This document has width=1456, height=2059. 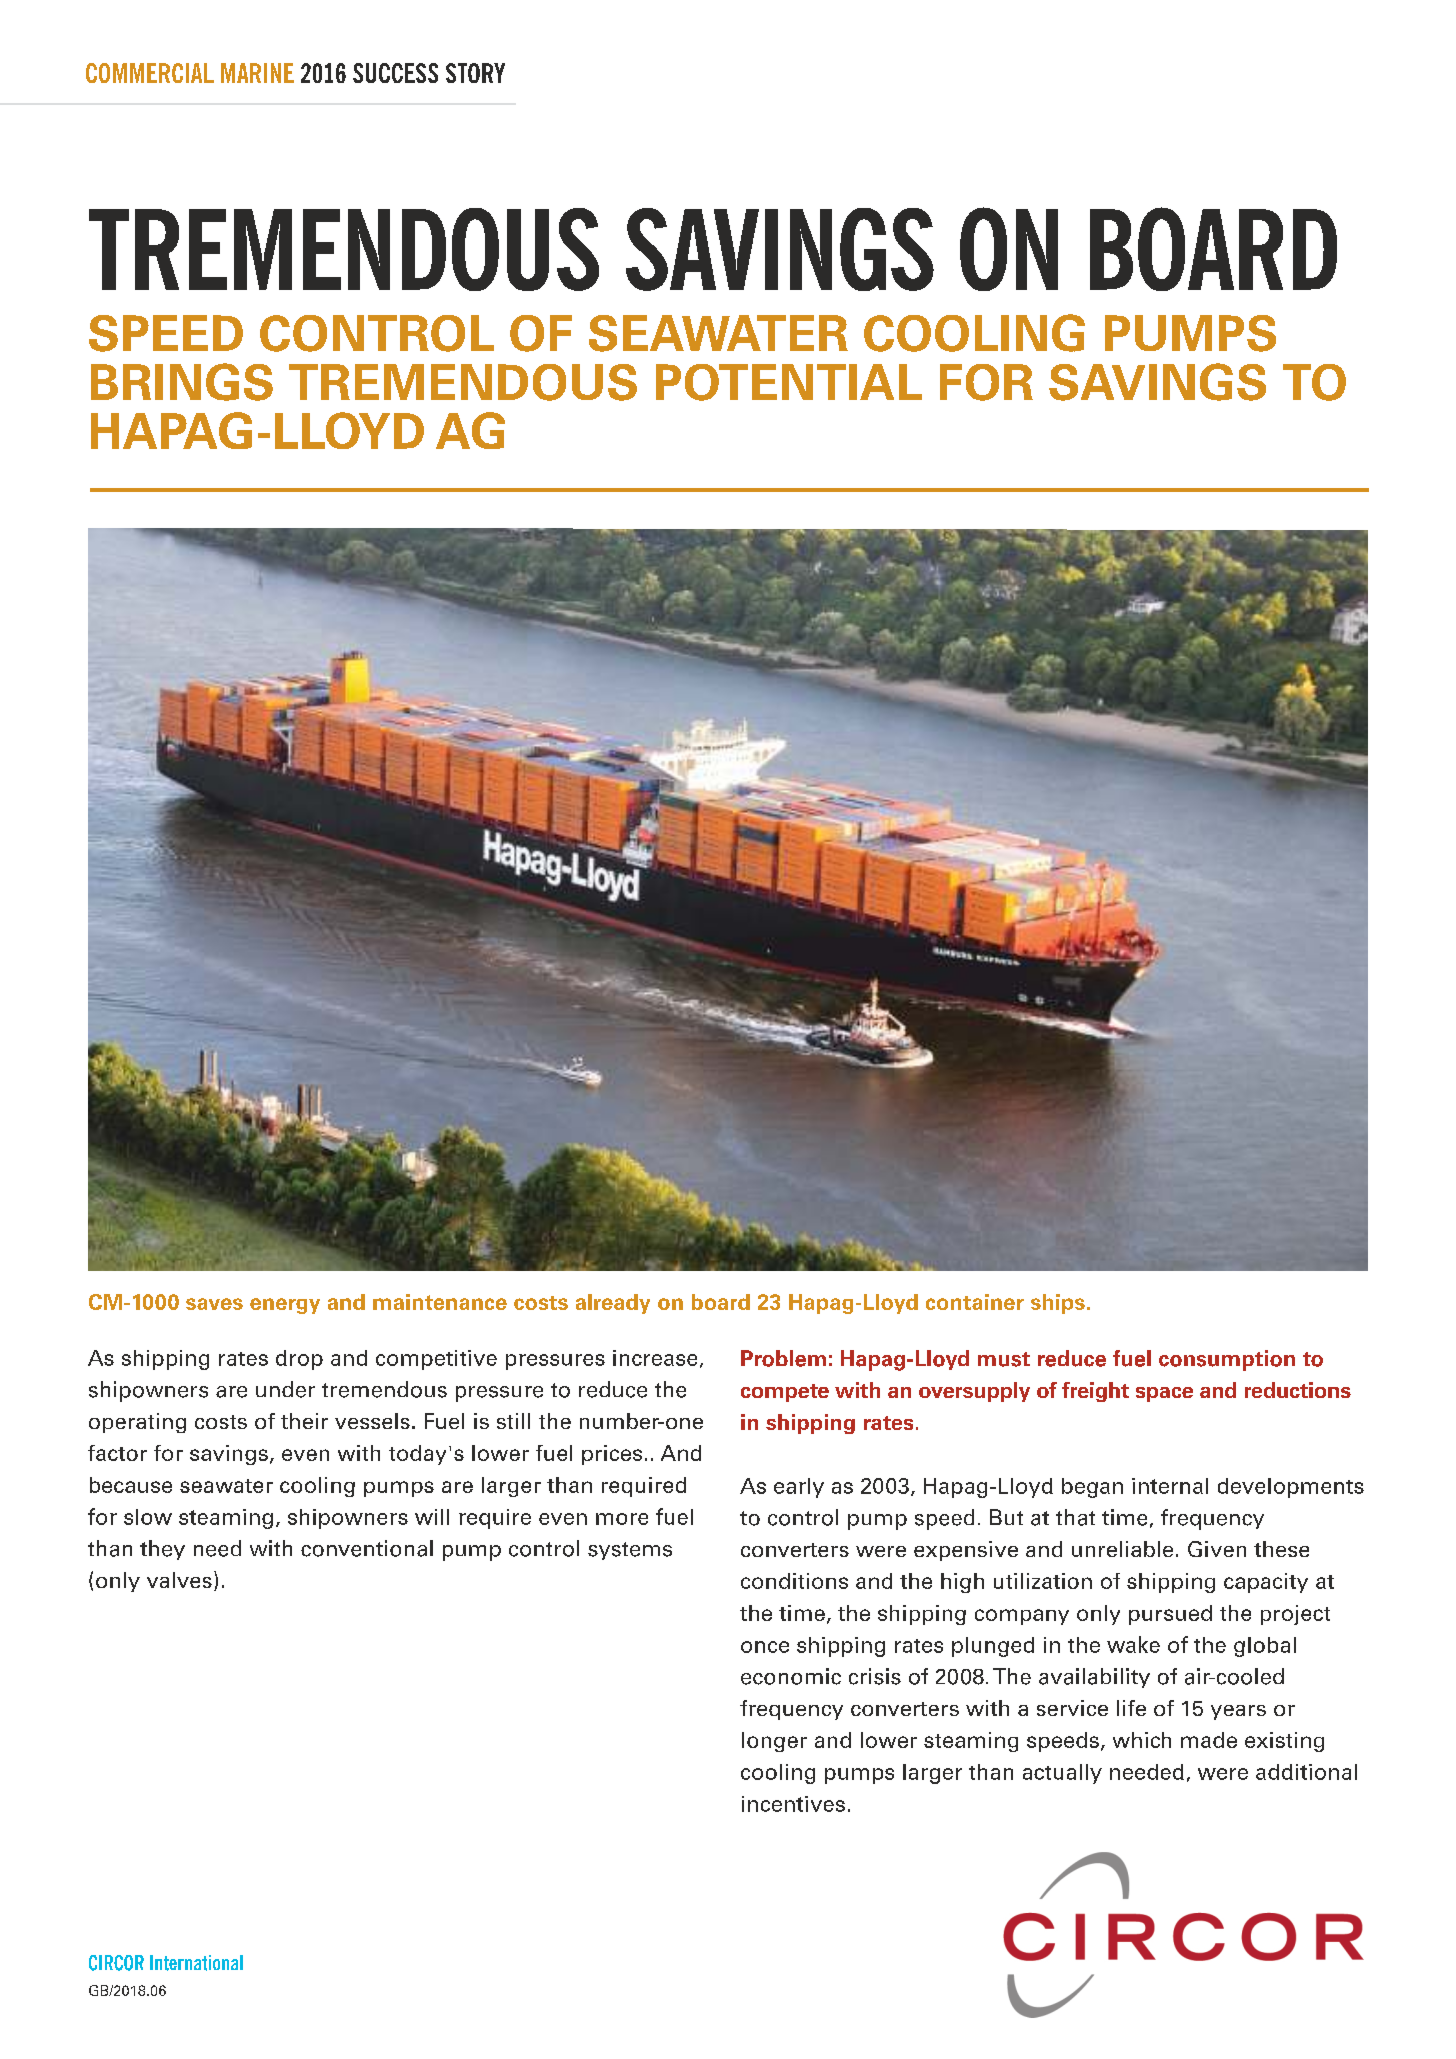 What do you see at coordinates (304, 1421) in the document?
I see `their` at bounding box center [304, 1421].
